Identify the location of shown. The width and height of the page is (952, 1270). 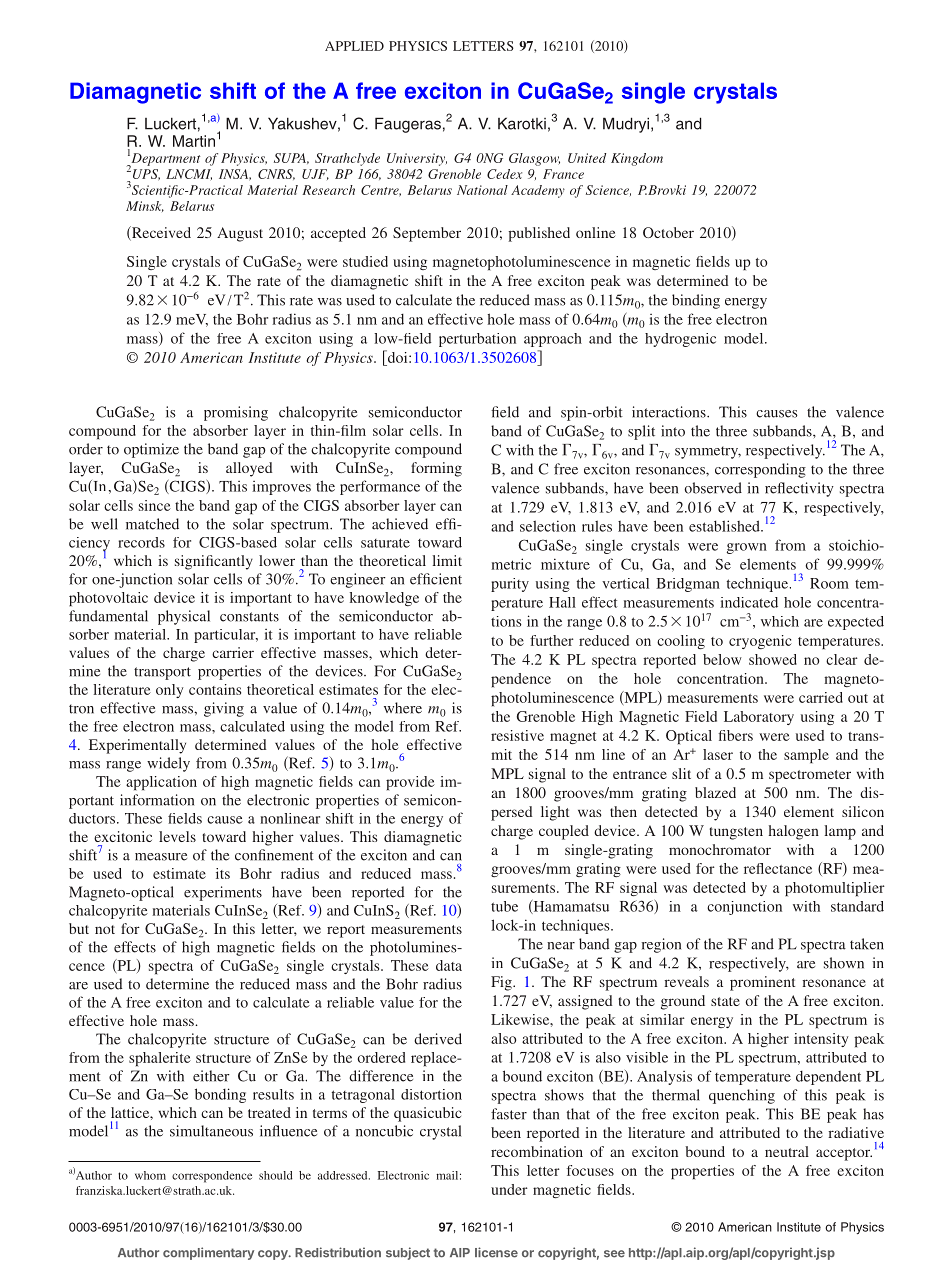
(844, 963).
